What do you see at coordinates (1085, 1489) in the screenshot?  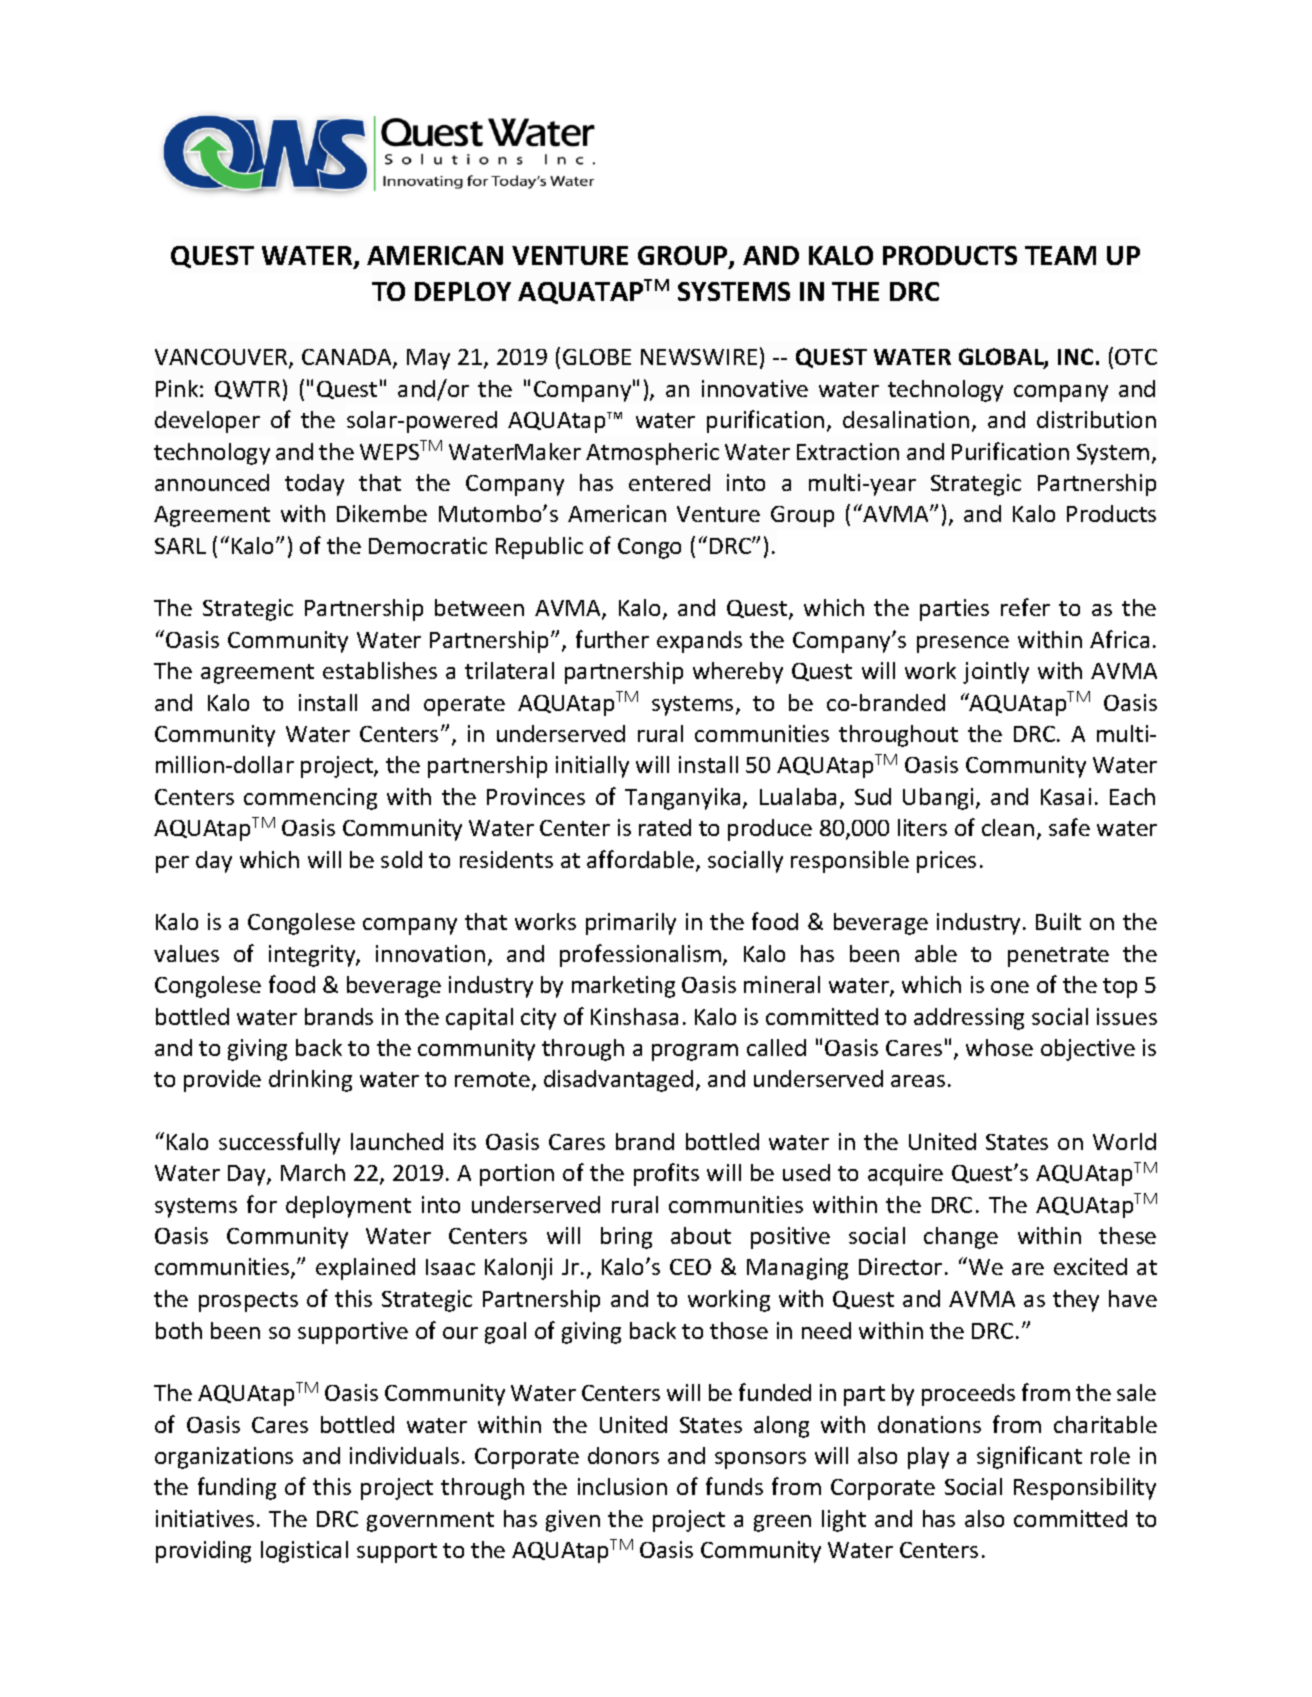 I see `Responsibility` at bounding box center [1085, 1489].
